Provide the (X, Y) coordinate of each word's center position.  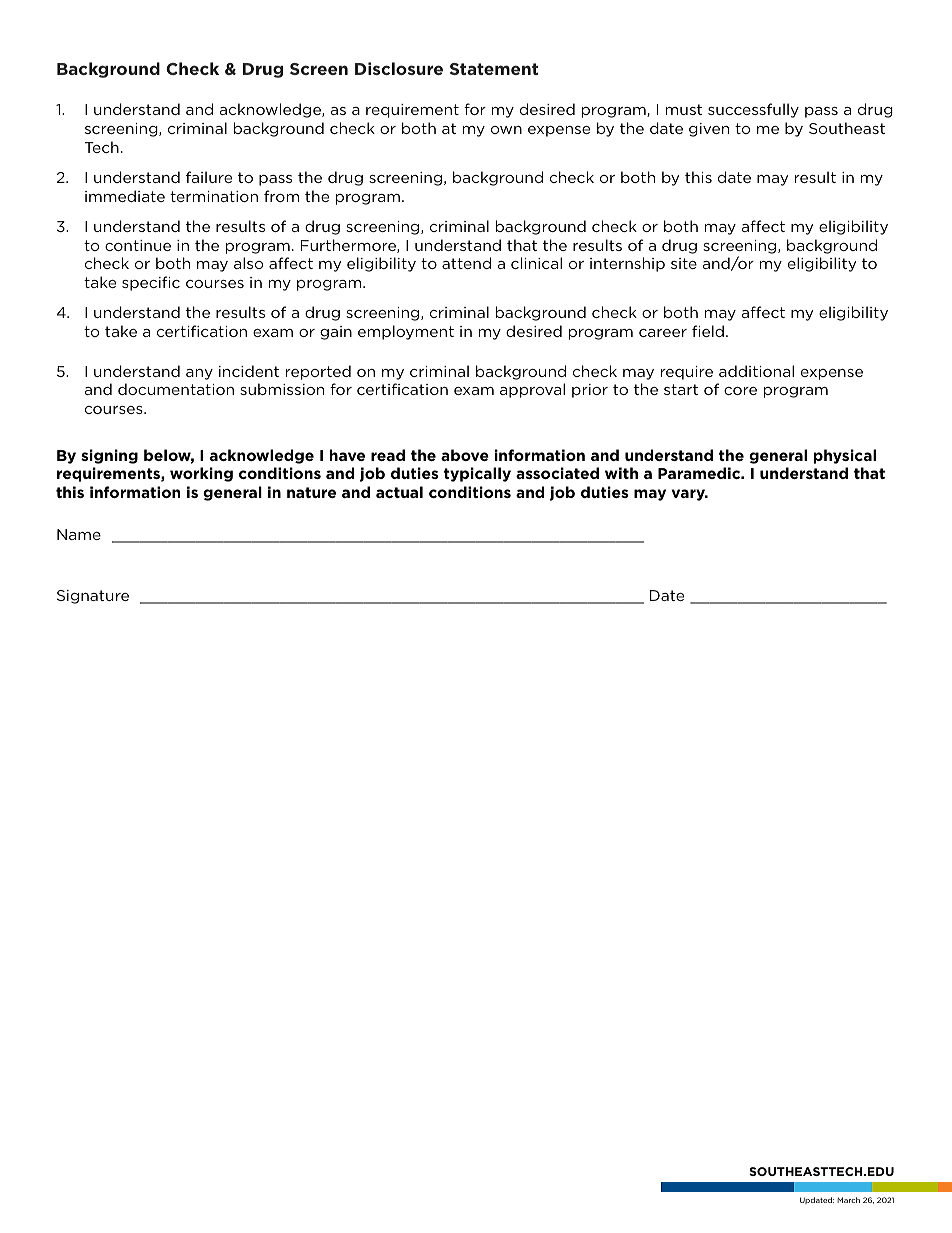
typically (477, 474)
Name (79, 534)
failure (209, 177)
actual (399, 492)
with (621, 473)
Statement (494, 69)
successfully (753, 110)
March (848, 1200)
